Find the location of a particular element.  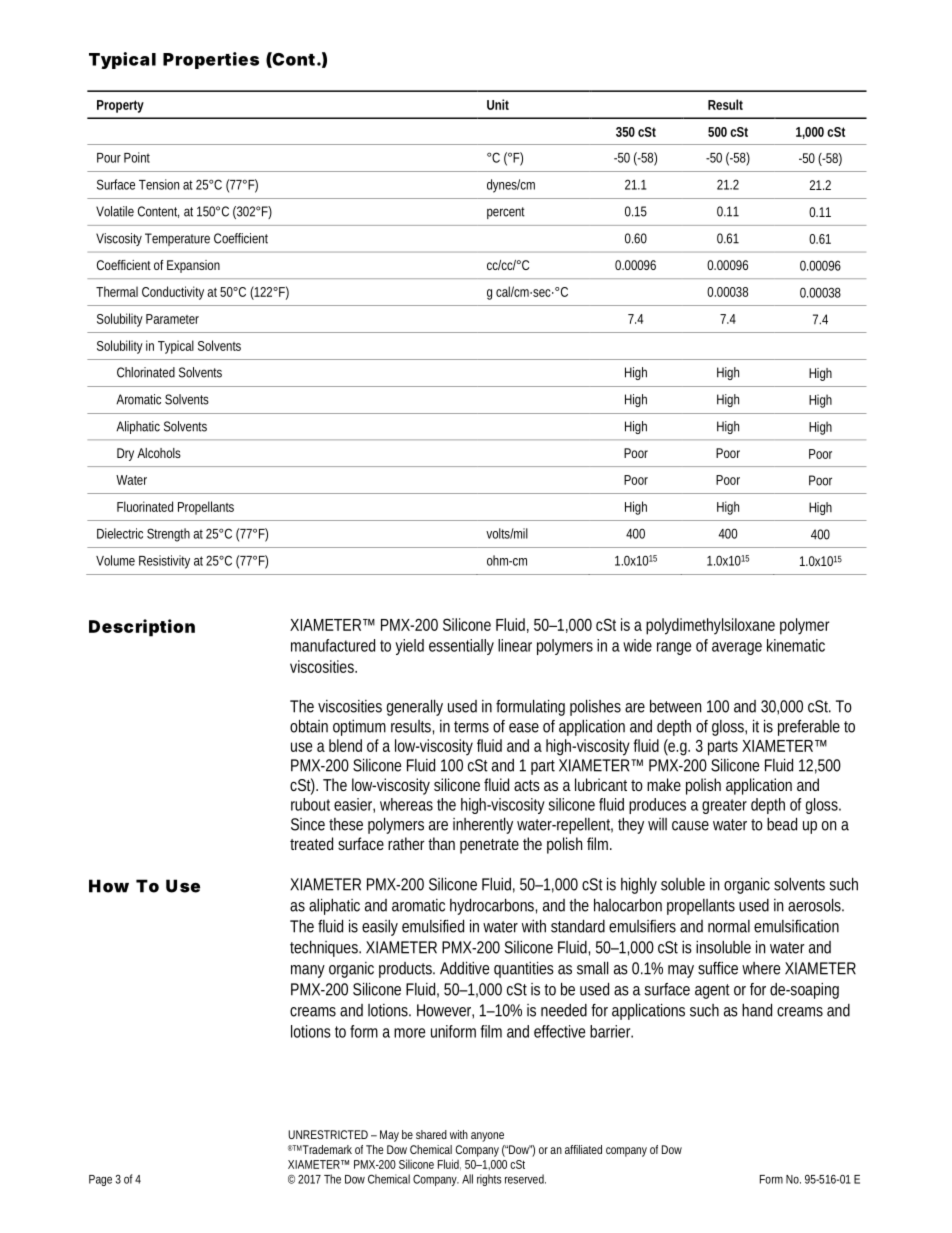

affiliated is located at coordinates (583, 1149).
